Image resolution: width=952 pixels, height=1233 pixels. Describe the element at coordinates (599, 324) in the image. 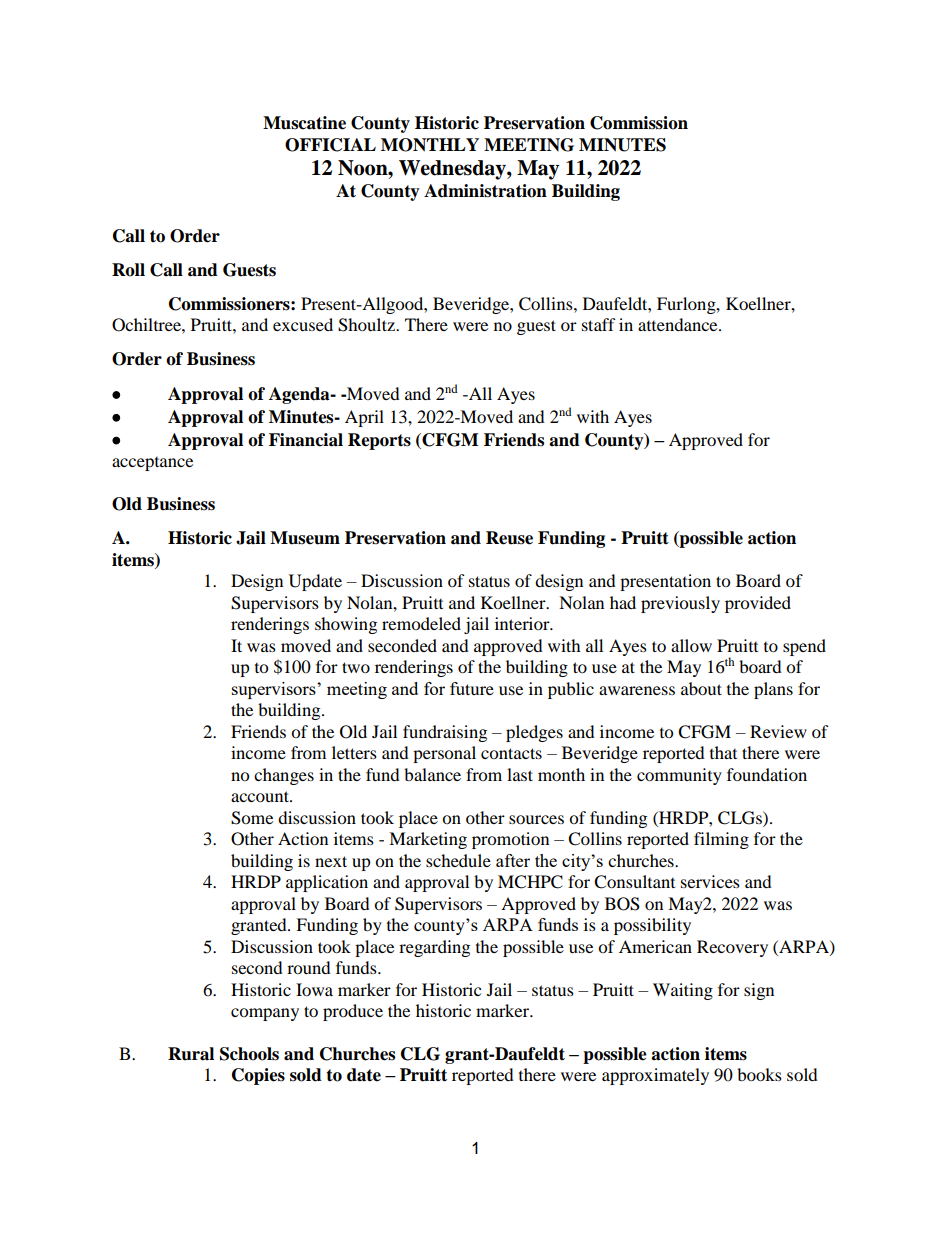

I see `staff` at that location.
